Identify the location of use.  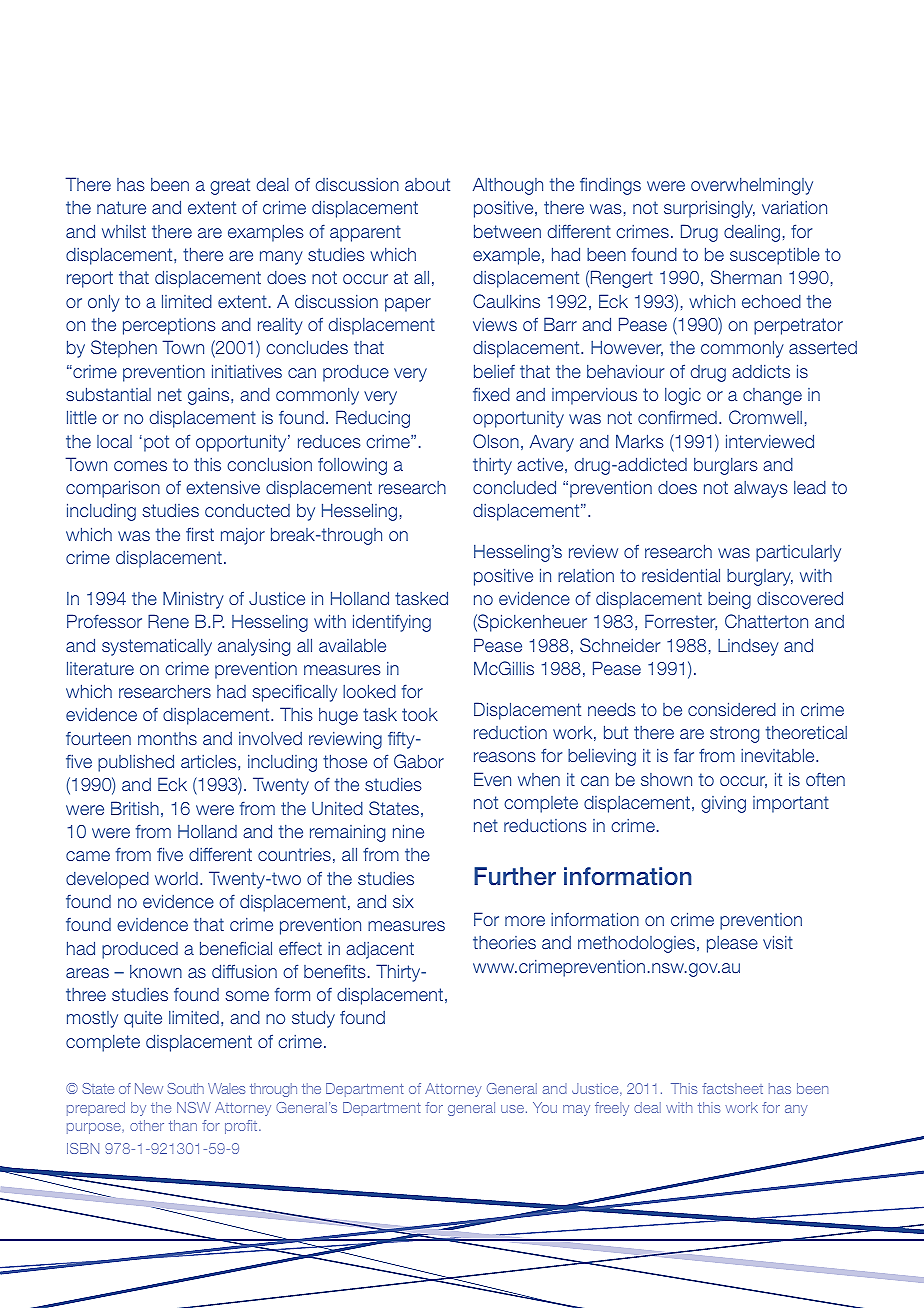
(512, 1109).
